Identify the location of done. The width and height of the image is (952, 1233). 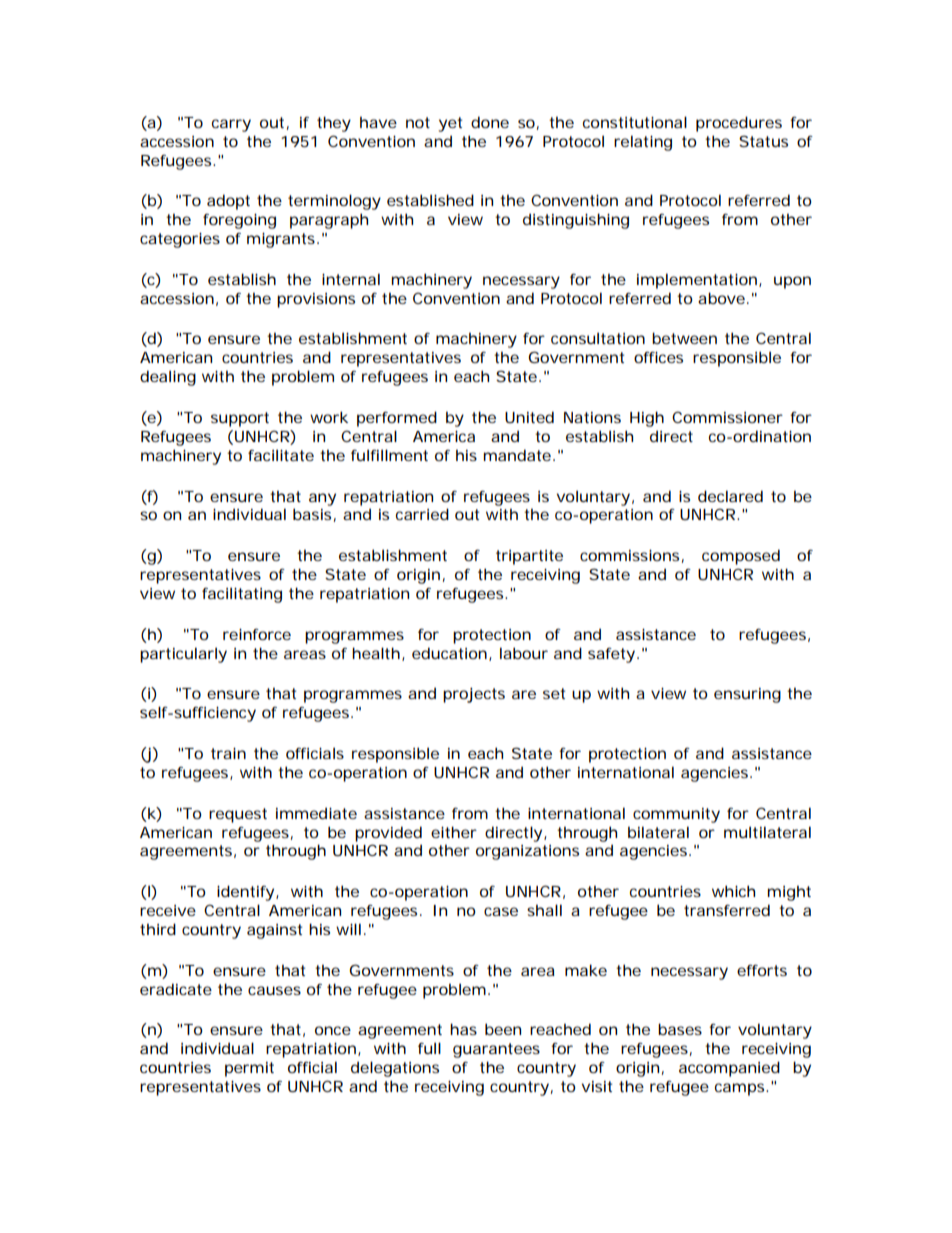
(490, 122).
